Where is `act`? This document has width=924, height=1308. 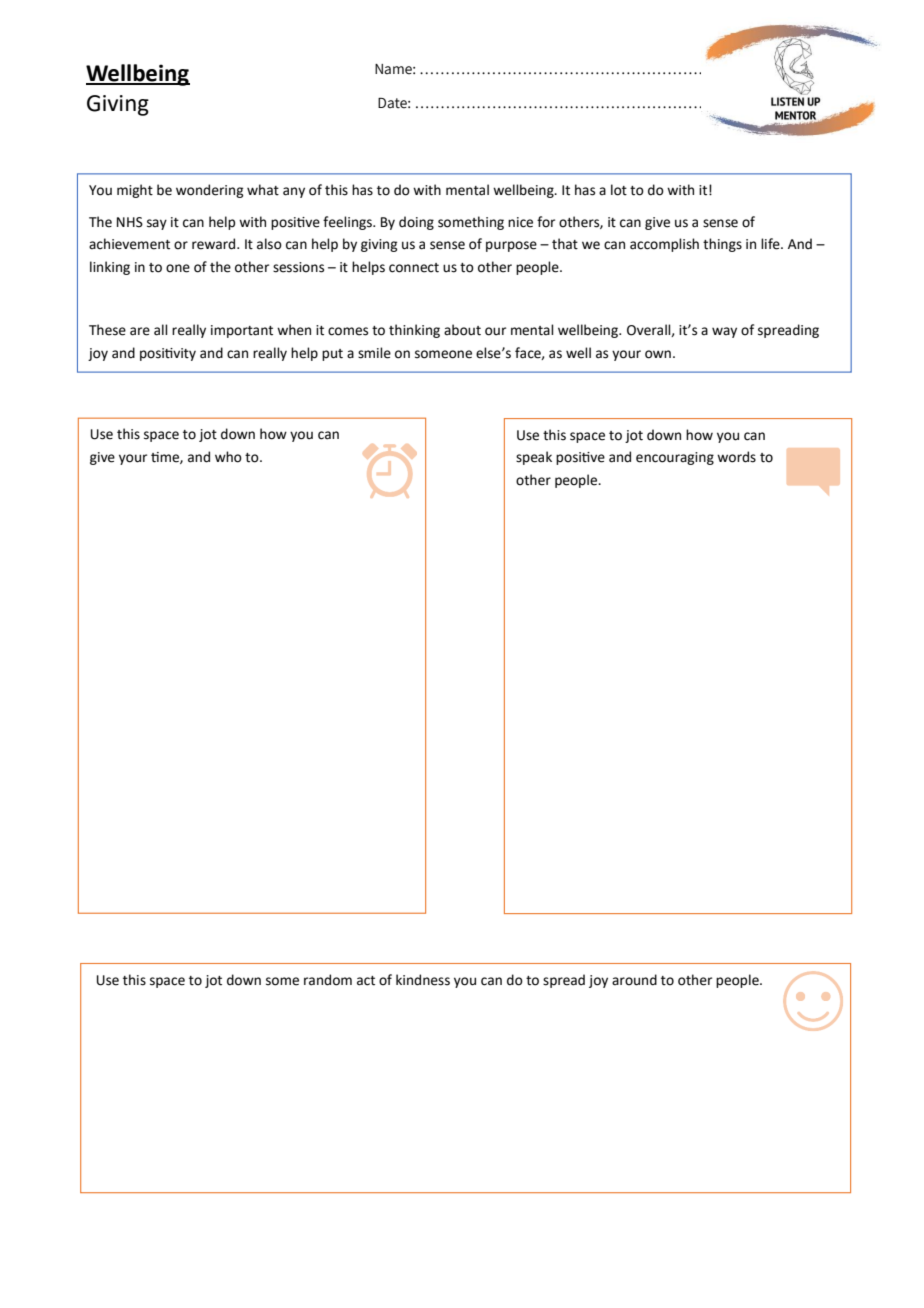 act is located at coordinates (366, 981).
